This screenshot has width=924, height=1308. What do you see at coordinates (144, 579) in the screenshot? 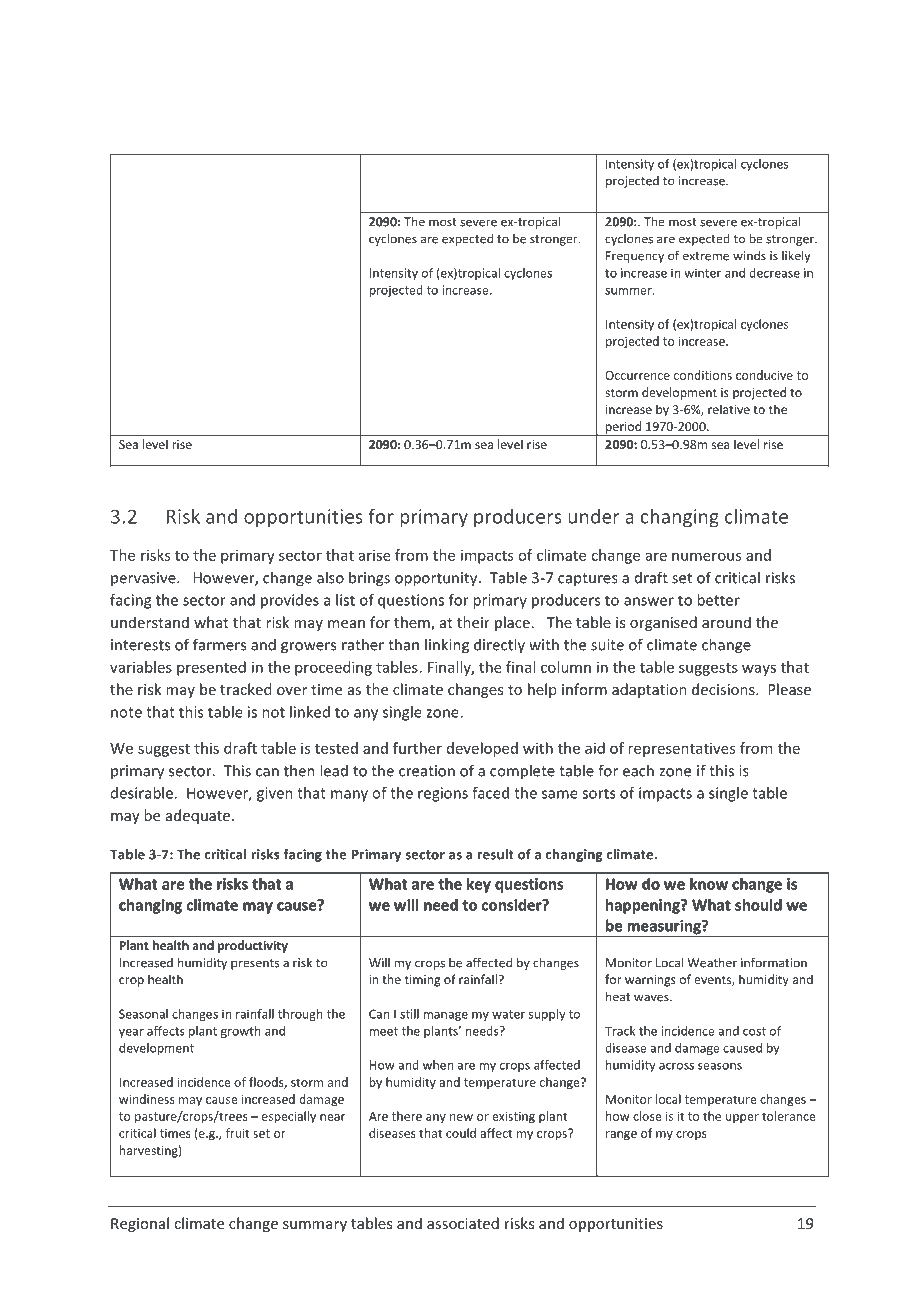
I see `pervasive` at bounding box center [144, 579].
